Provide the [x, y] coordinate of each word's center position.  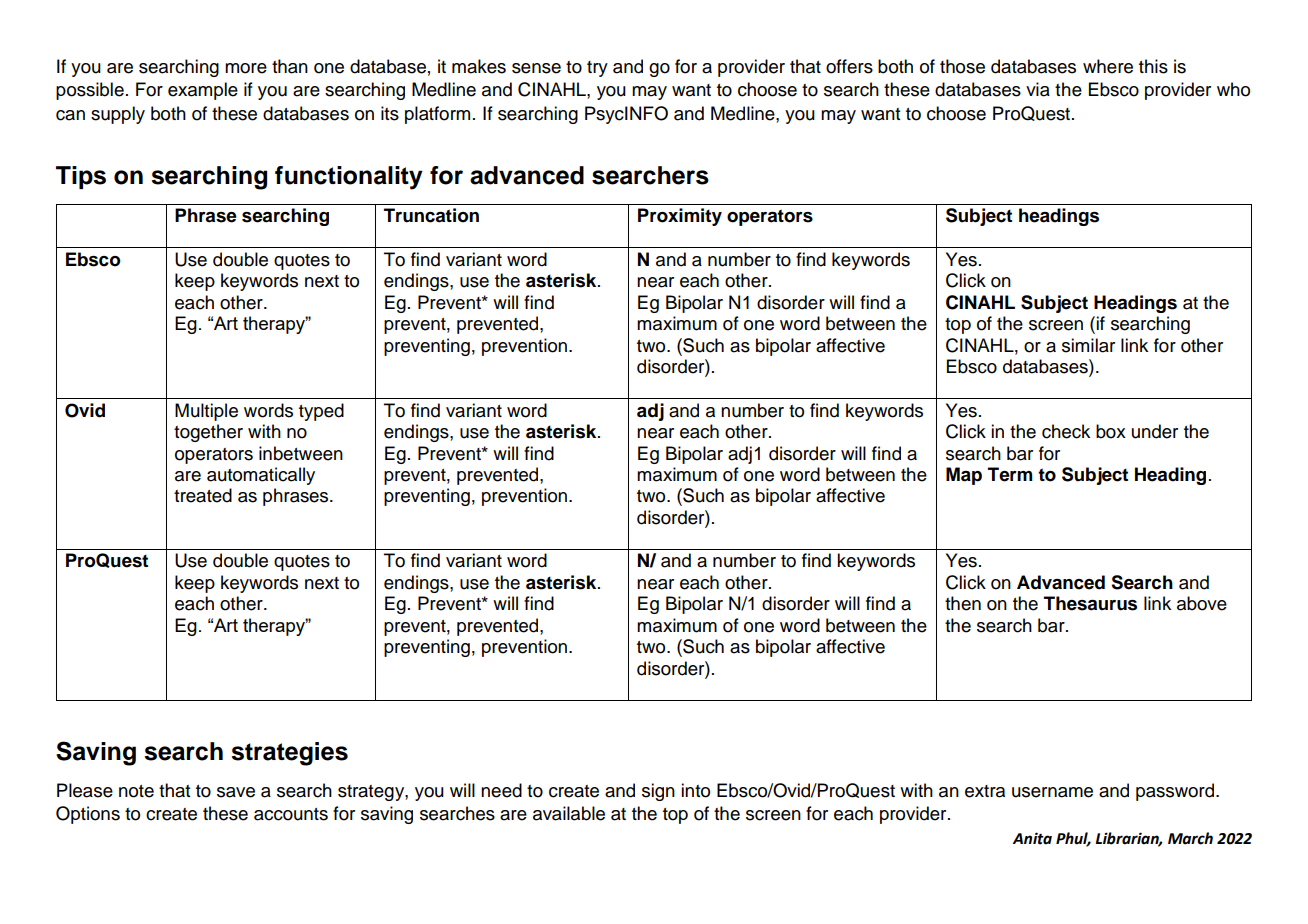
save [236, 792]
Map [964, 476]
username [1052, 792]
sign [658, 792]
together [208, 433]
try [597, 69]
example [203, 91]
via [1038, 89]
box [1111, 431]
